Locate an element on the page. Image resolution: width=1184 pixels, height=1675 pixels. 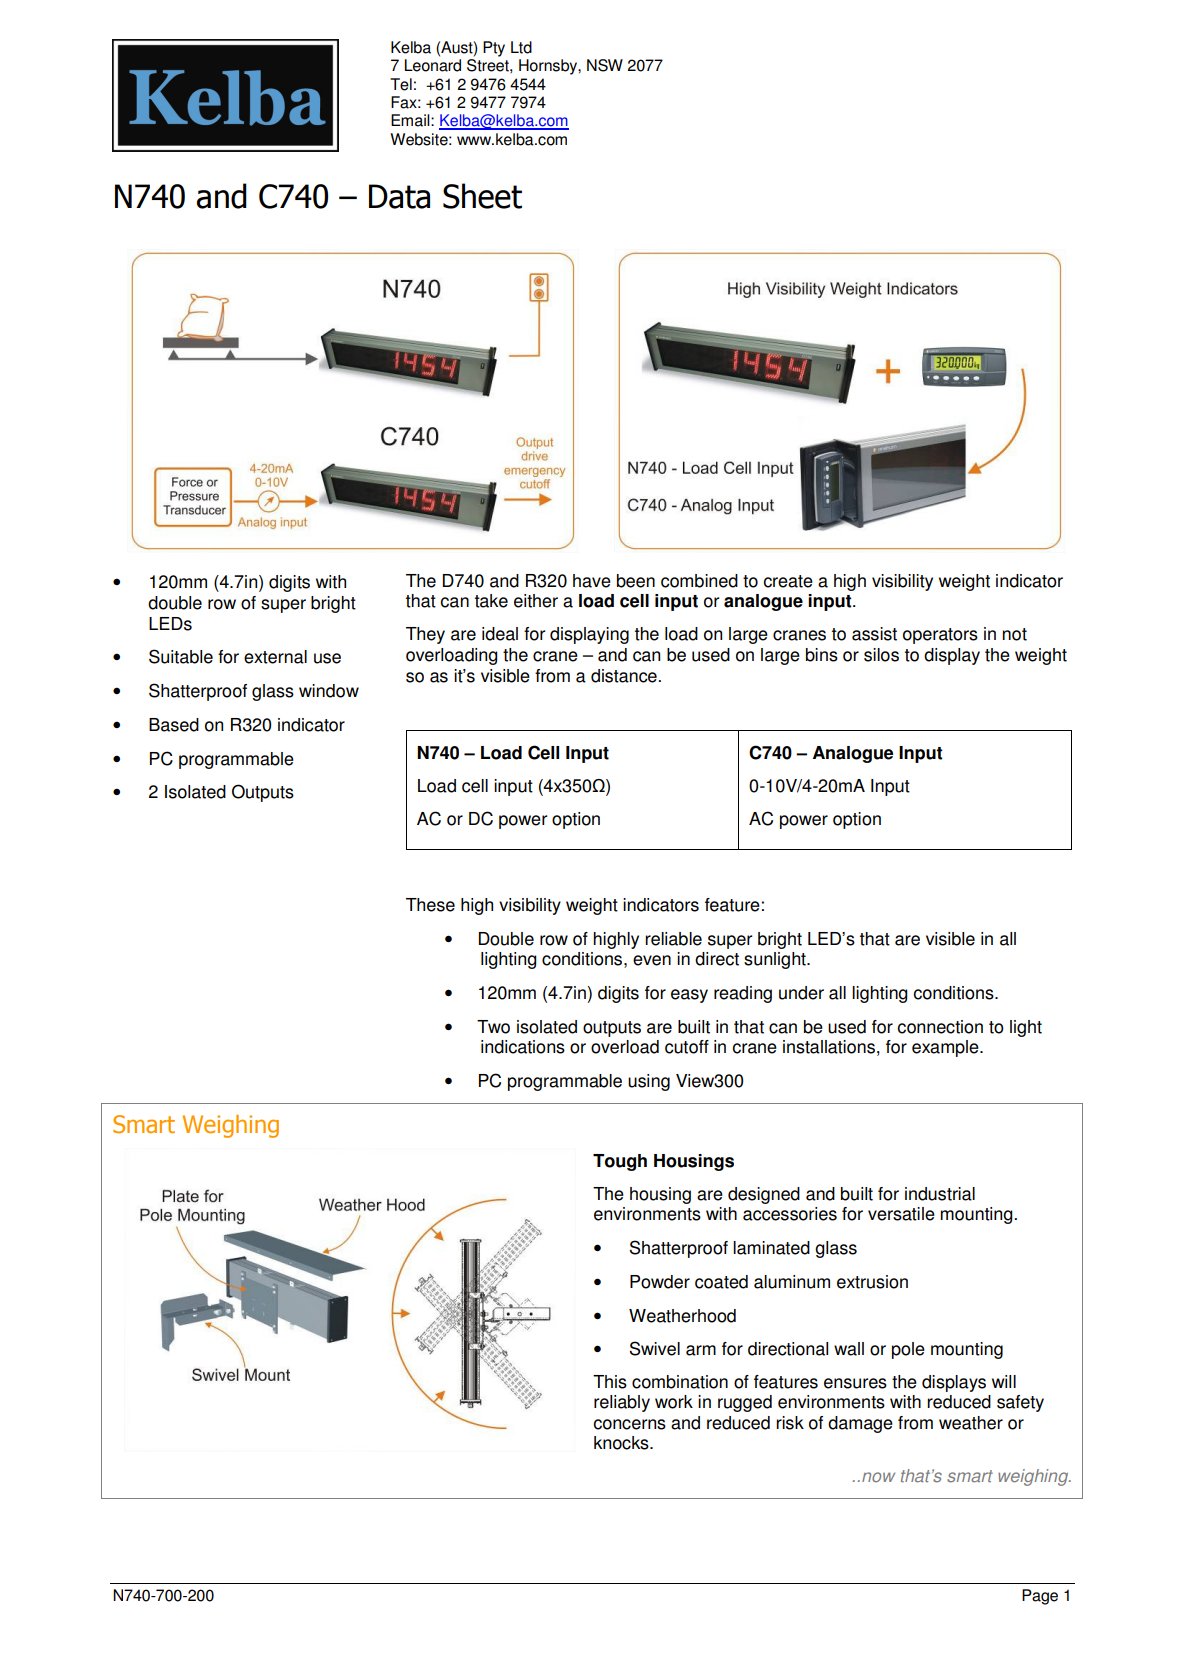
NSW is located at coordinates (605, 65).
